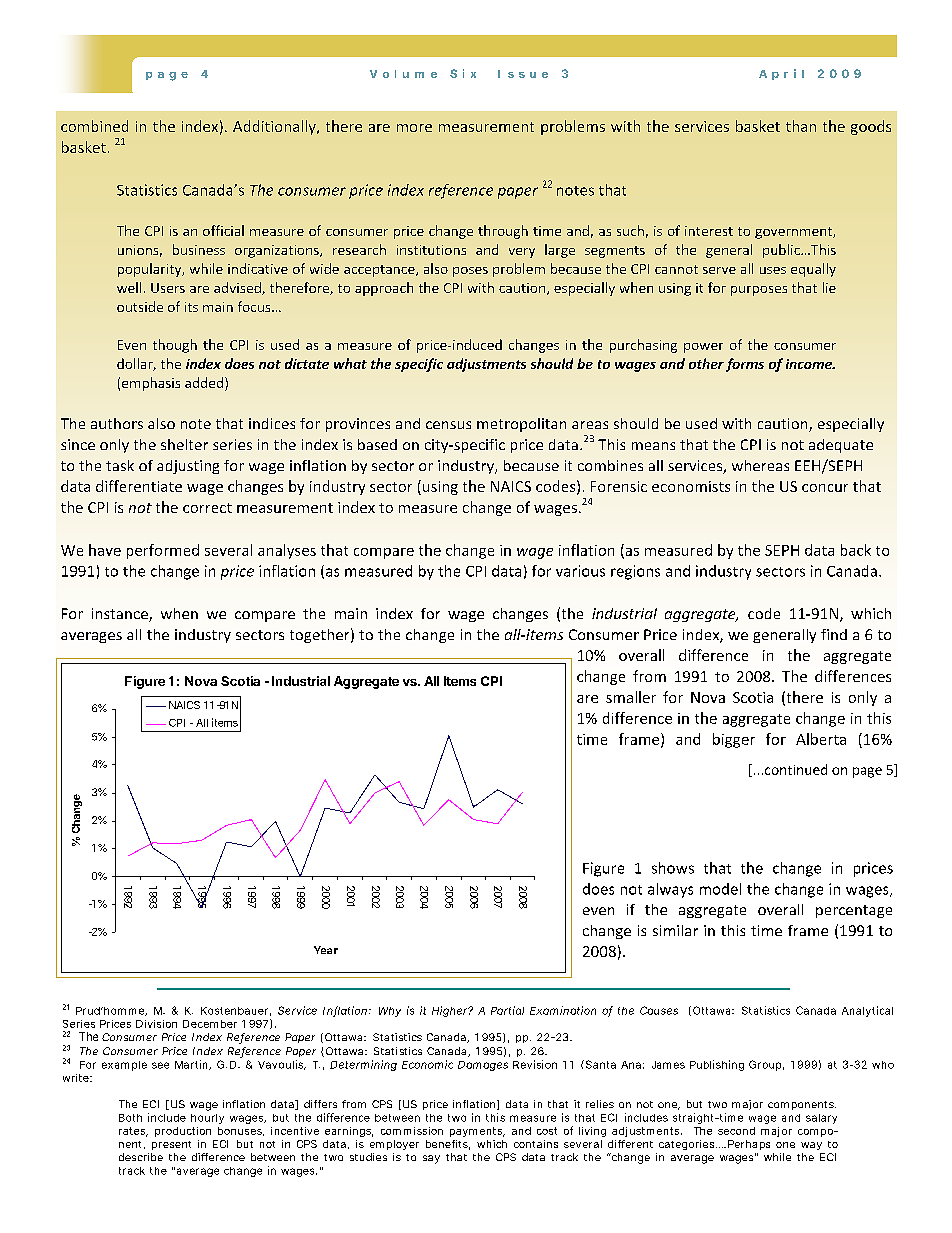  I want to click on Year, so click(326, 950).
